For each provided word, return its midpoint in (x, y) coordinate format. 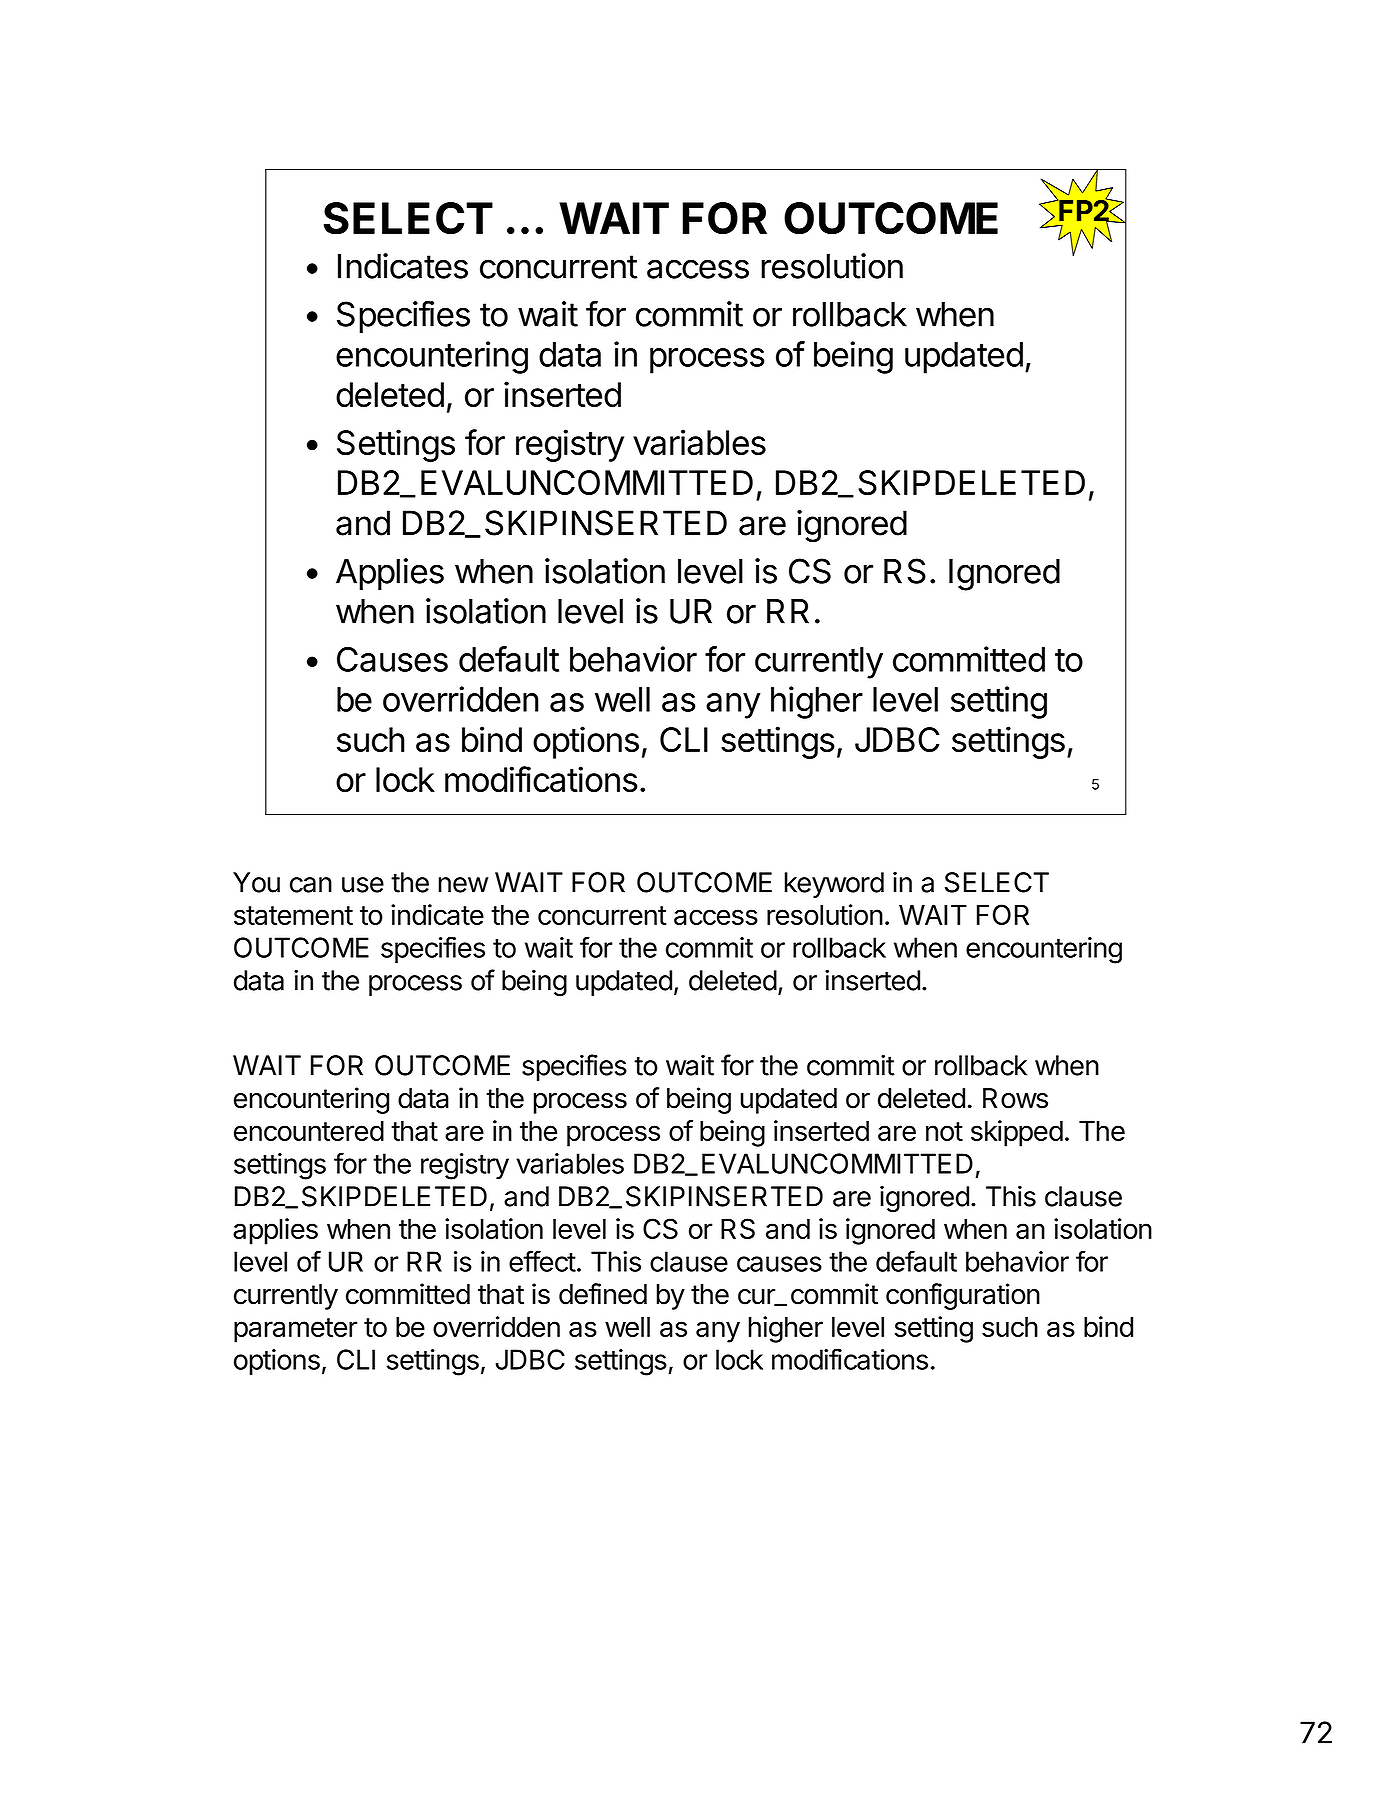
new (464, 885)
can (311, 885)
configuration (963, 1296)
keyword (834, 885)
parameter (296, 1330)
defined (603, 1294)
